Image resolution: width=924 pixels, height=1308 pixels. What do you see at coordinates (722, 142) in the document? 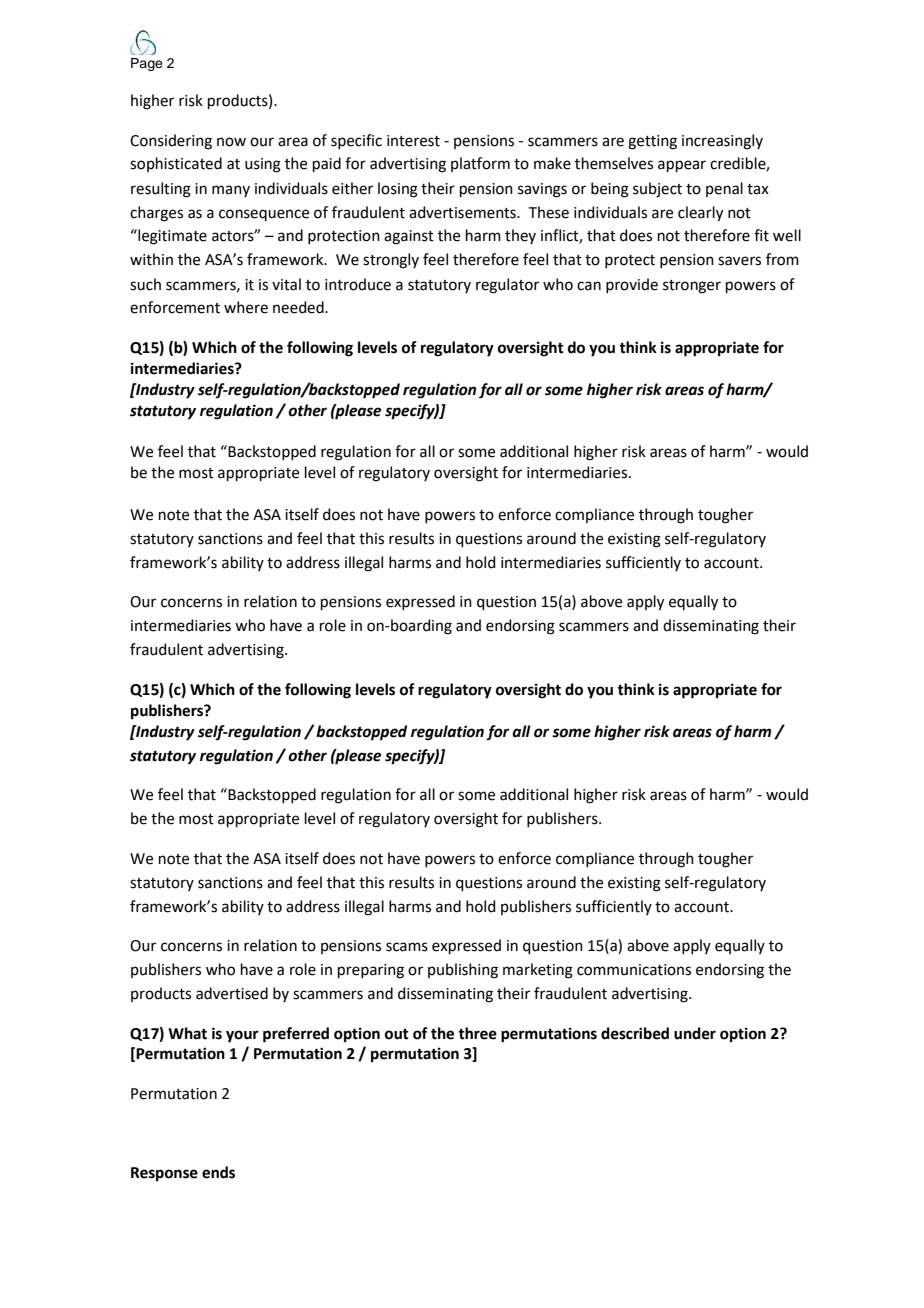
I see `increasingly` at bounding box center [722, 142].
